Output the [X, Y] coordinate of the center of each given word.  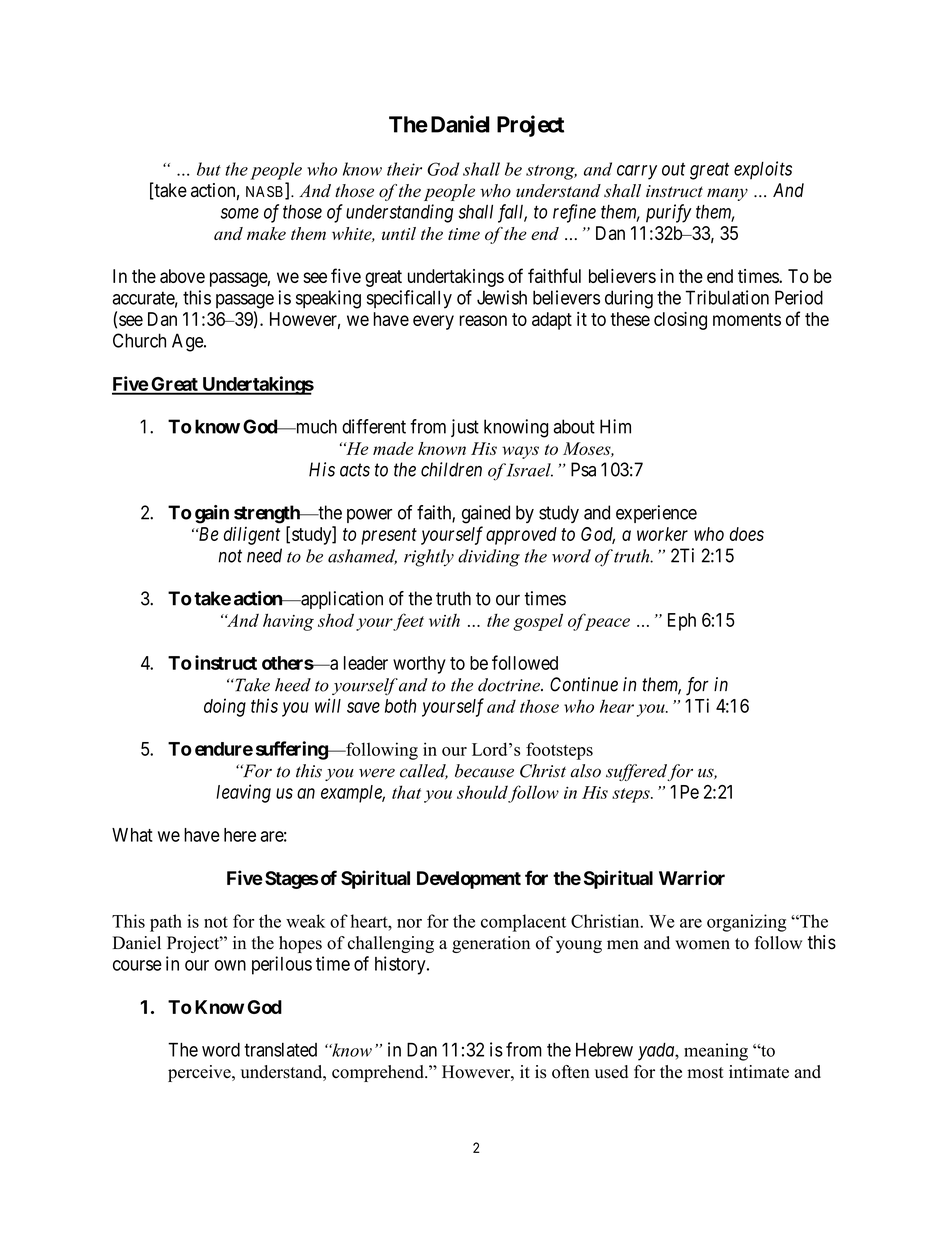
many [727, 194]
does [747, 534]
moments [747, 319]
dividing [489, 558]
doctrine [510, 685]
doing [225, 707]
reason [483, 320]
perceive [200, 1073]
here [240, 835]
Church [139, 340]
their [404, 169]
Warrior [692, 877]
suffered [637, 772]
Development [469, 880]
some [240, 213]
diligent [252, 535]
